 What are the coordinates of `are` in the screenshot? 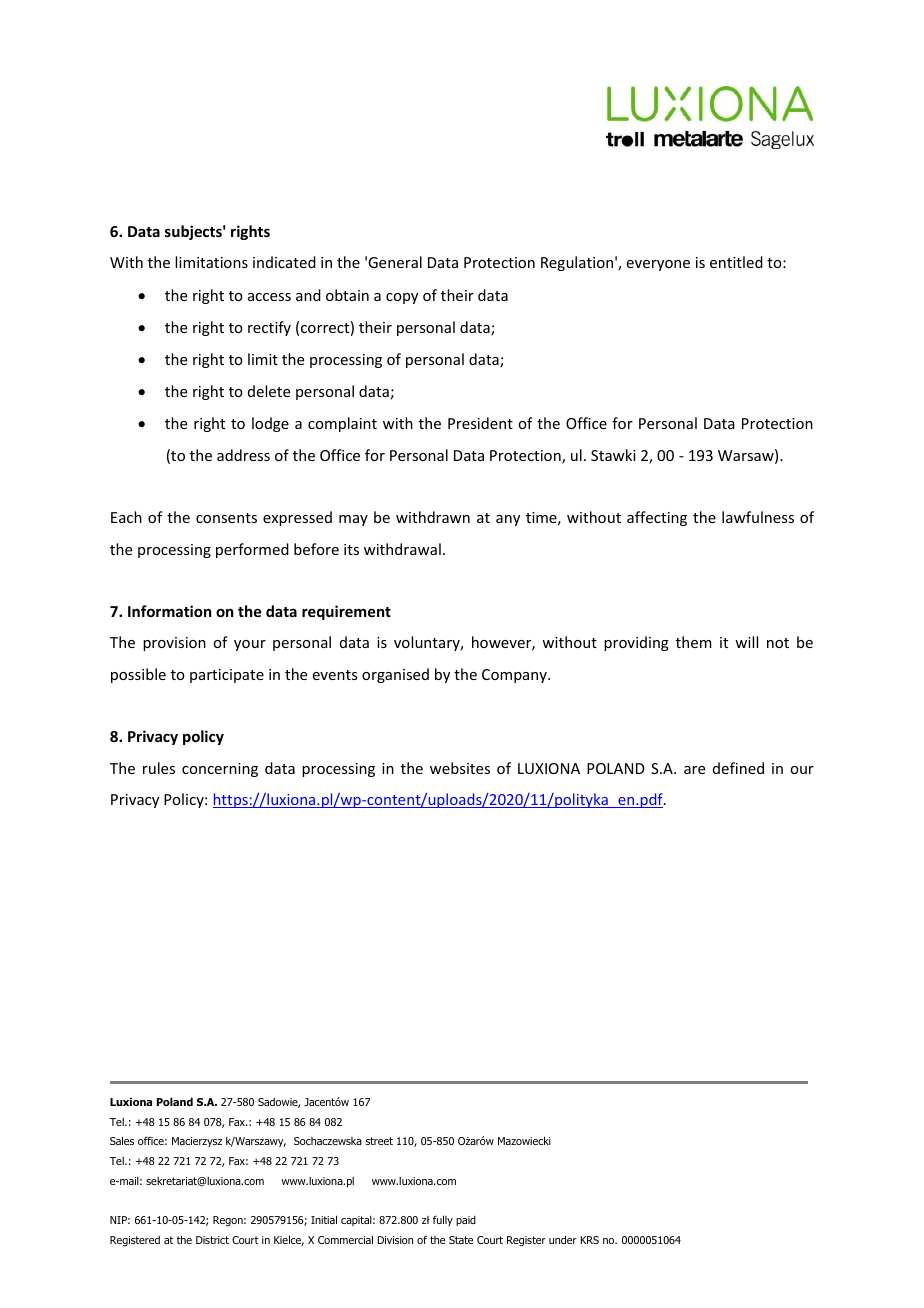 It's located at (694, 770).
